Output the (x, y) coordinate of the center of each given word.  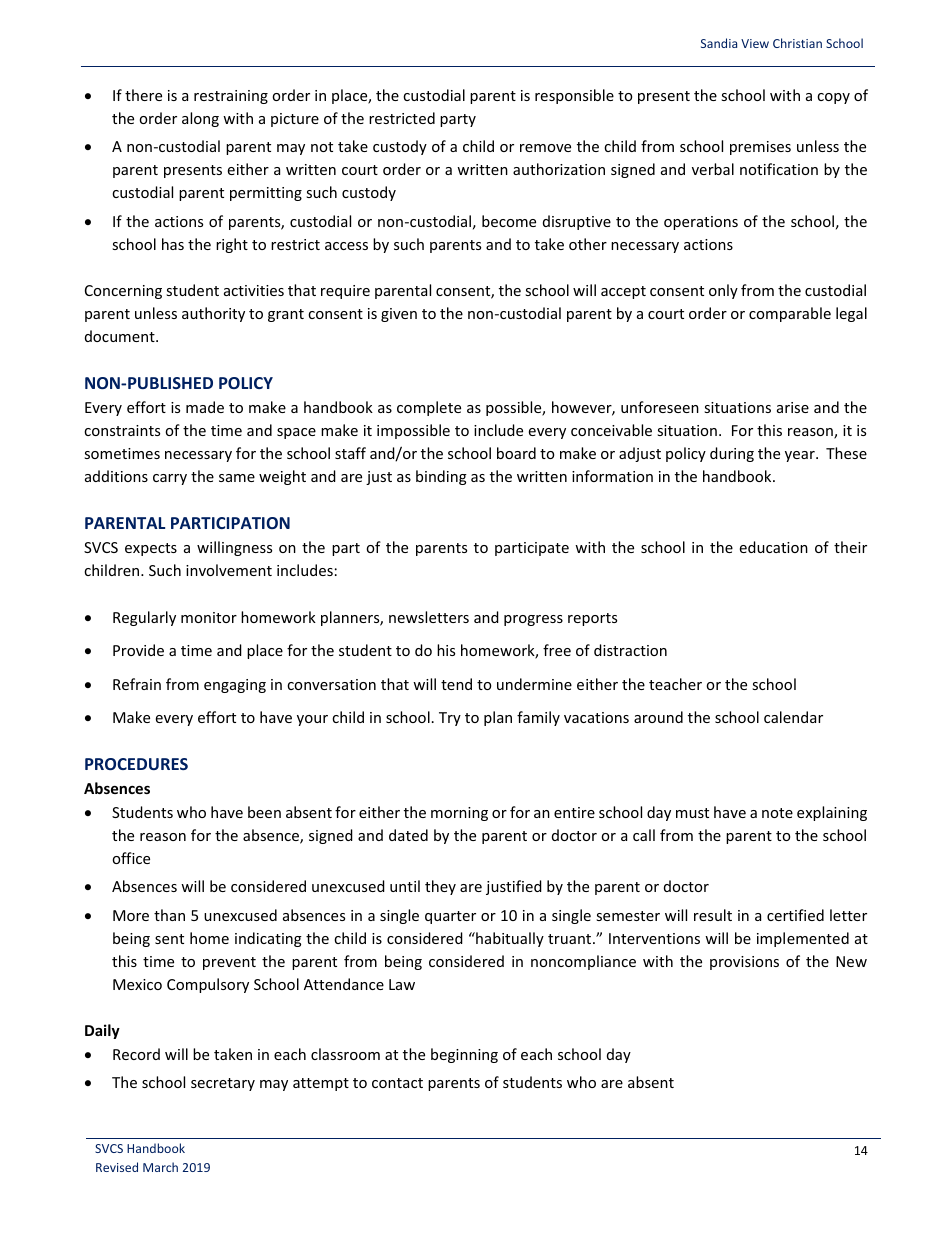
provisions (744, 963)
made (205, 407)
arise (793, 407)
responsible (574, 96)
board (516, 453)
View (755, 43)
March (160, 1167)
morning (459, 814)
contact (397, 1083)
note (777, 813)
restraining (231, 97)
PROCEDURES (136, 764)
